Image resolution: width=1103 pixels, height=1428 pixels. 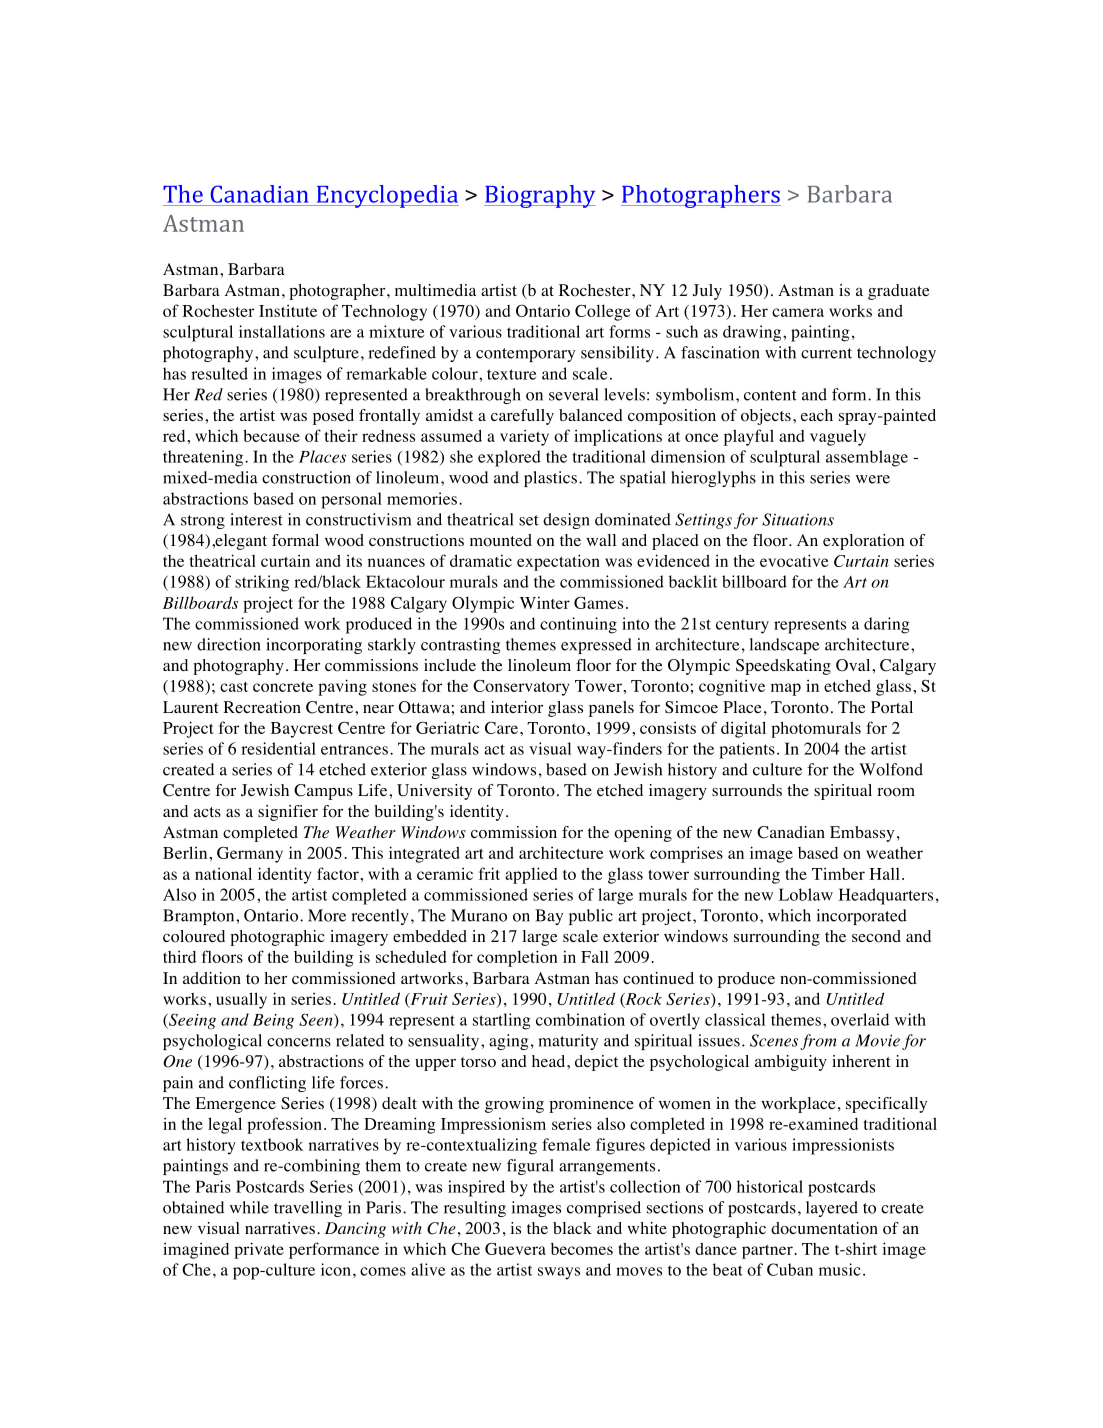 I want to click on interest, so click(x=256, y=519).
